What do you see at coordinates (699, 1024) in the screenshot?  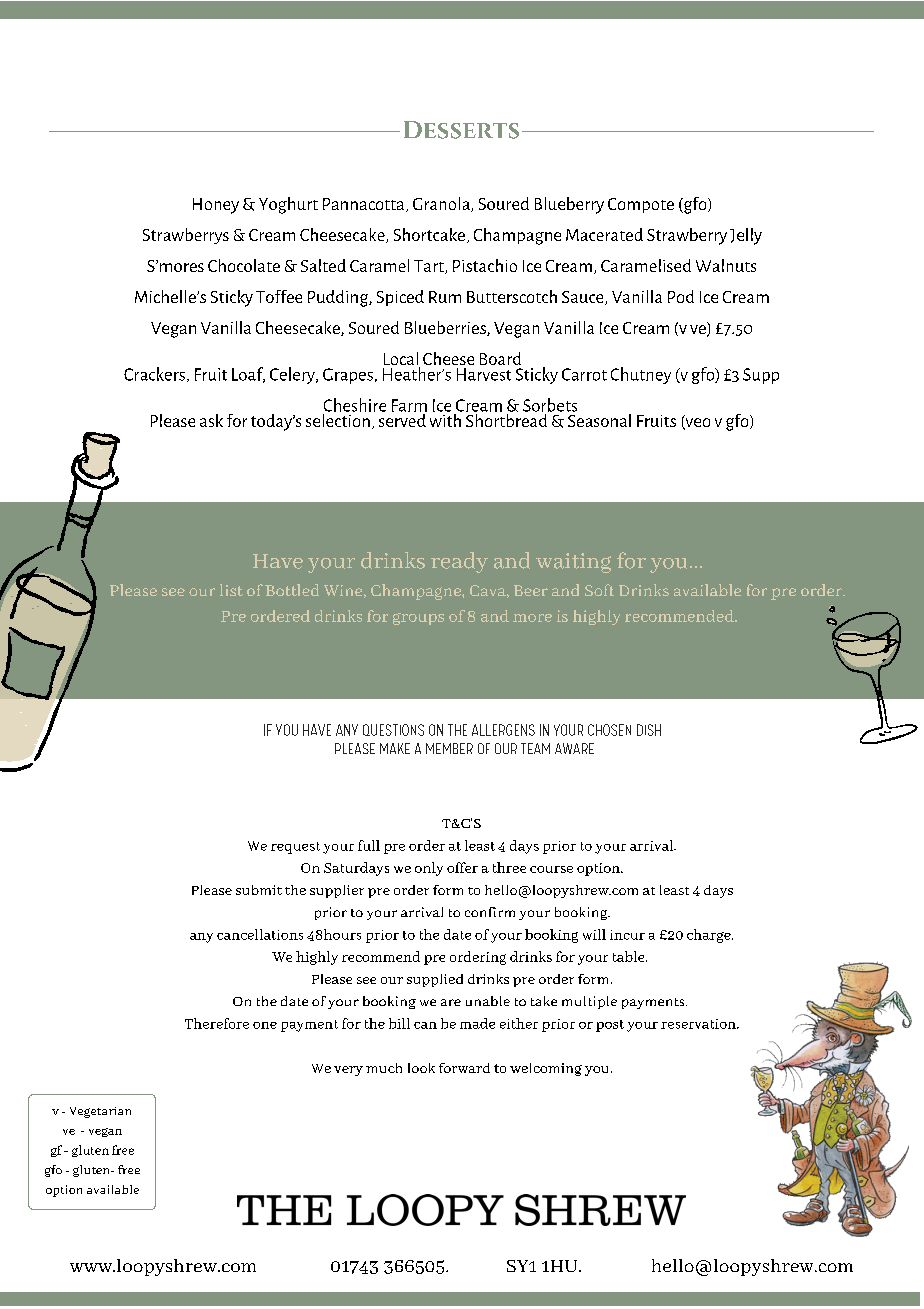 I see `reservation` at bounding box center [699, 1024].
